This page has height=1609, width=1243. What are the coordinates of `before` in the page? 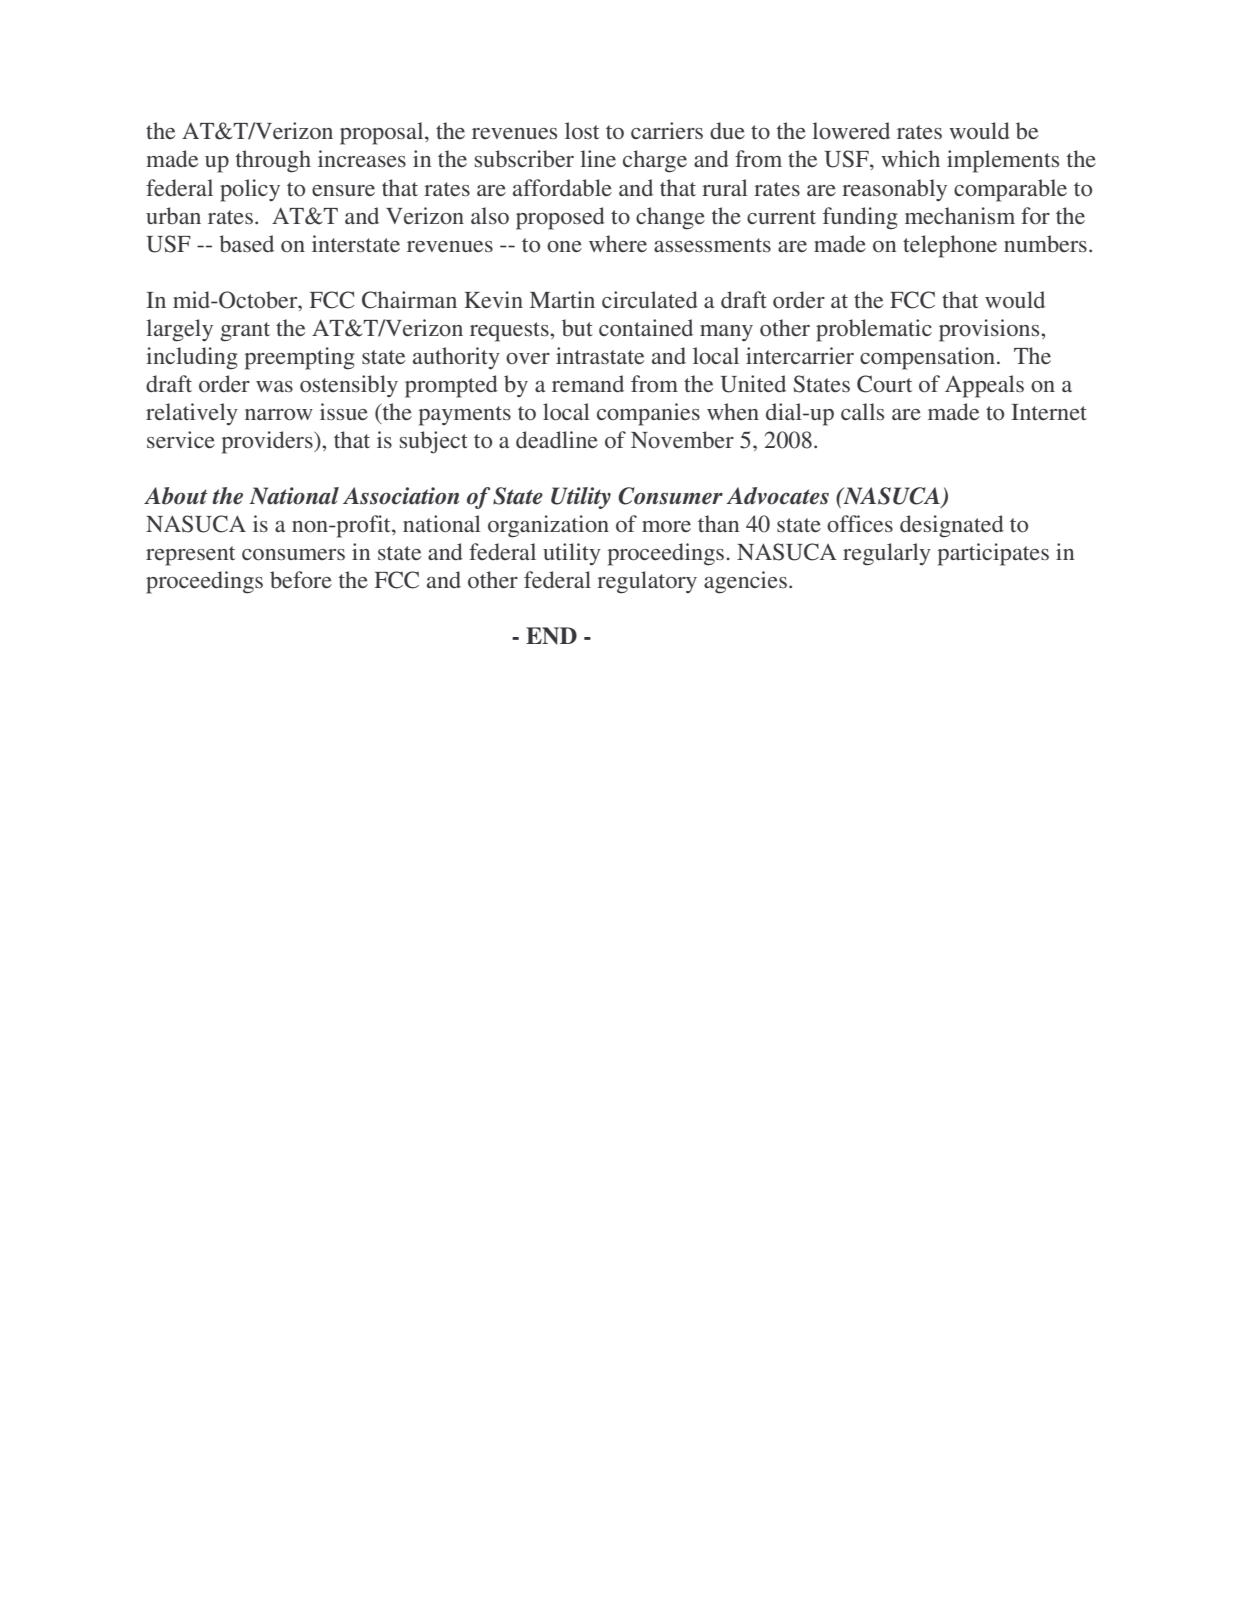 It's located at (301, 580).
